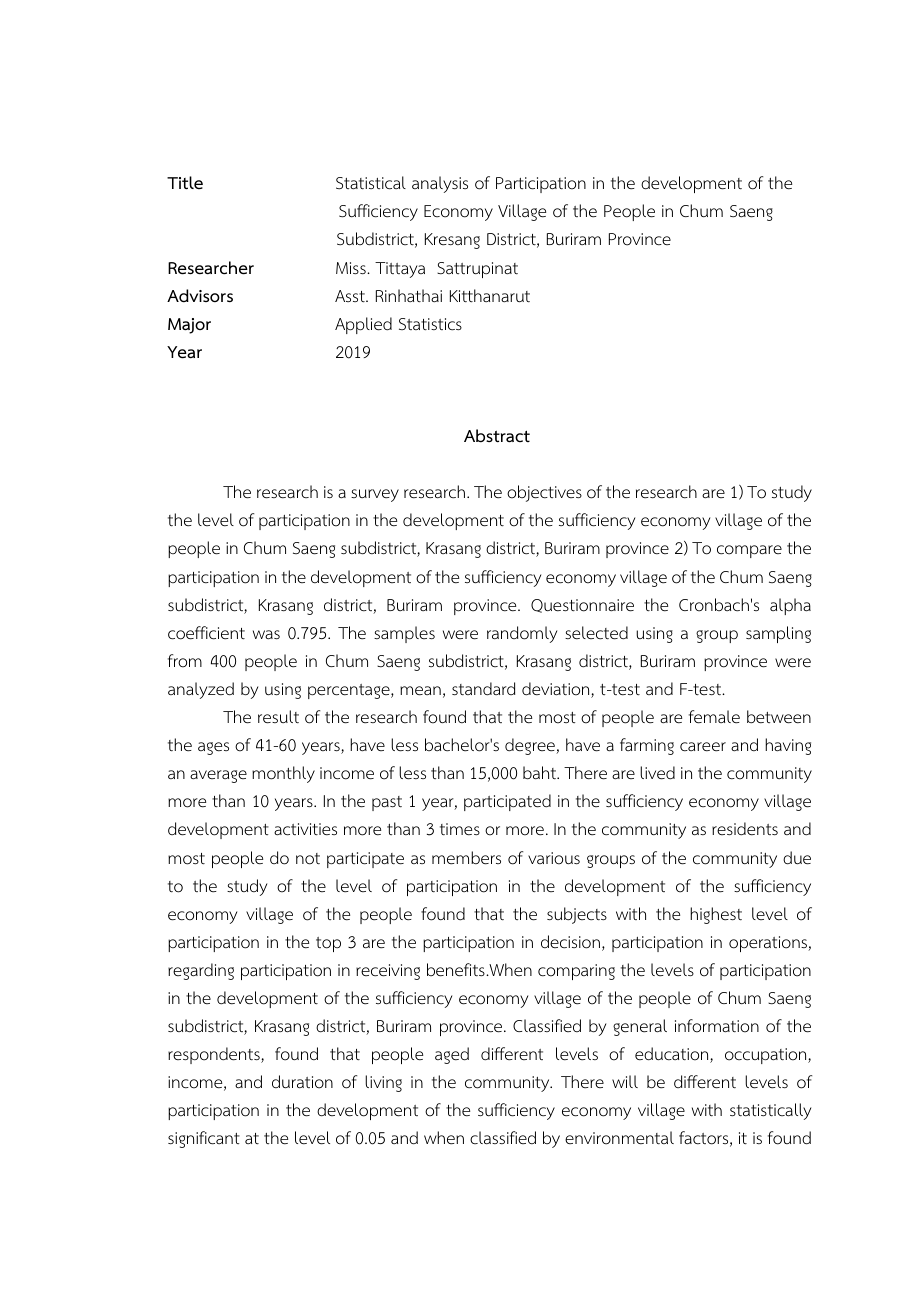 This screenshot has height=1308, width=924. What do you see at coordinates (302, 1082) in the screenshot?
I see `duration` at bounding box center [302, 1082].
